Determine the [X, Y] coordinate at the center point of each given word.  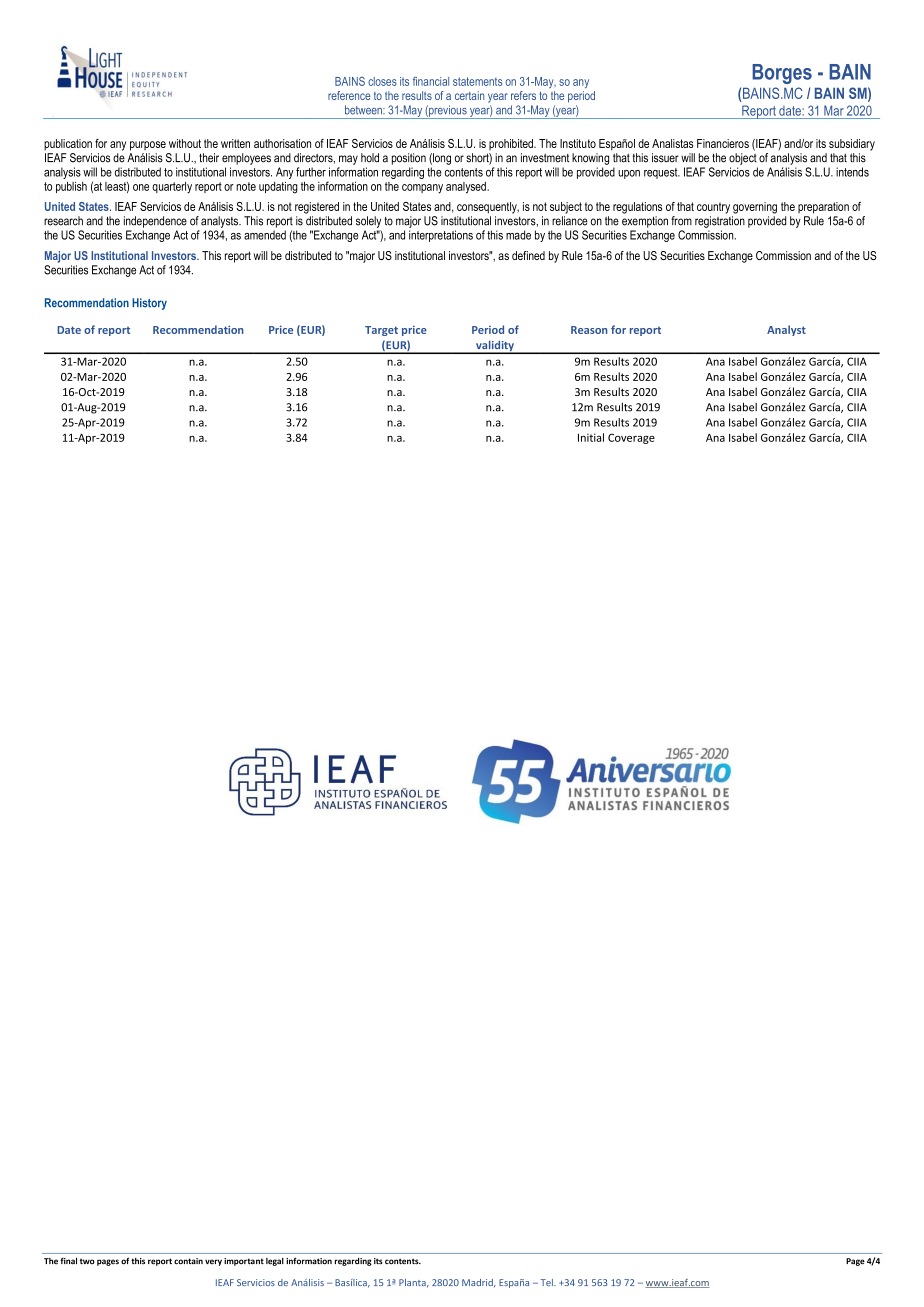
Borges [782, 74]
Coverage [631, 438]
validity [495, 347]
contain [188, 1261]
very [213, 1262]
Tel [548, 1282]
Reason [589, 330]
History [149, 304]
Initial [591, 437]
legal [275, 1262]
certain [469, 95]
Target [381, 331]
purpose [148, 146]
